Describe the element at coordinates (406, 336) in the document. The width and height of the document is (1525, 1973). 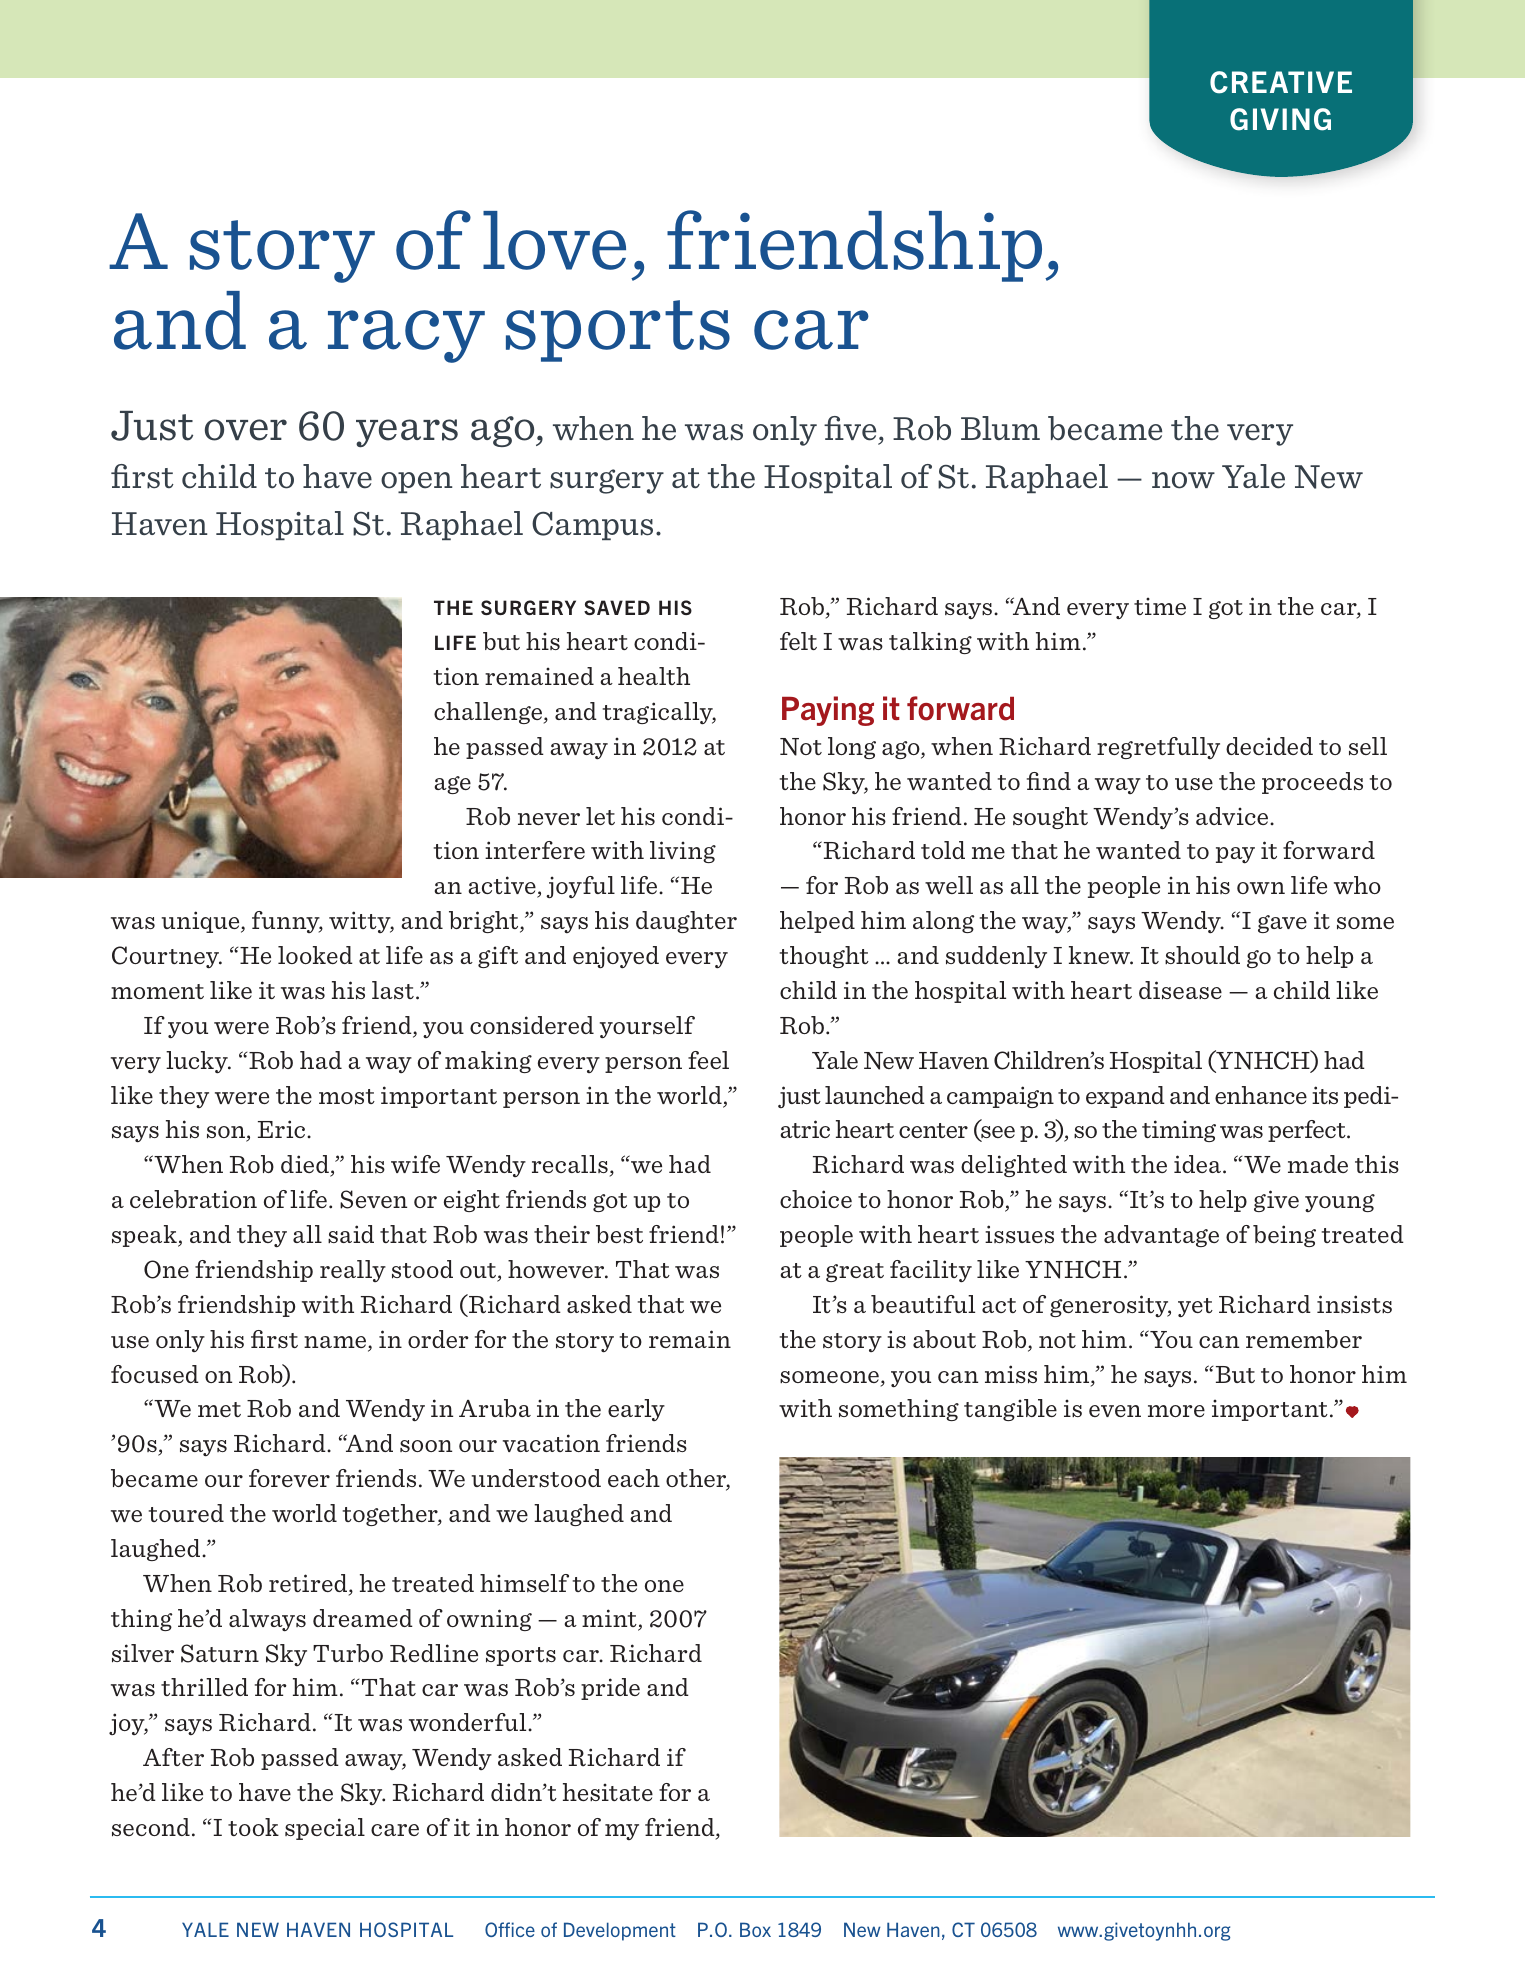
I see `racy` at that location.
